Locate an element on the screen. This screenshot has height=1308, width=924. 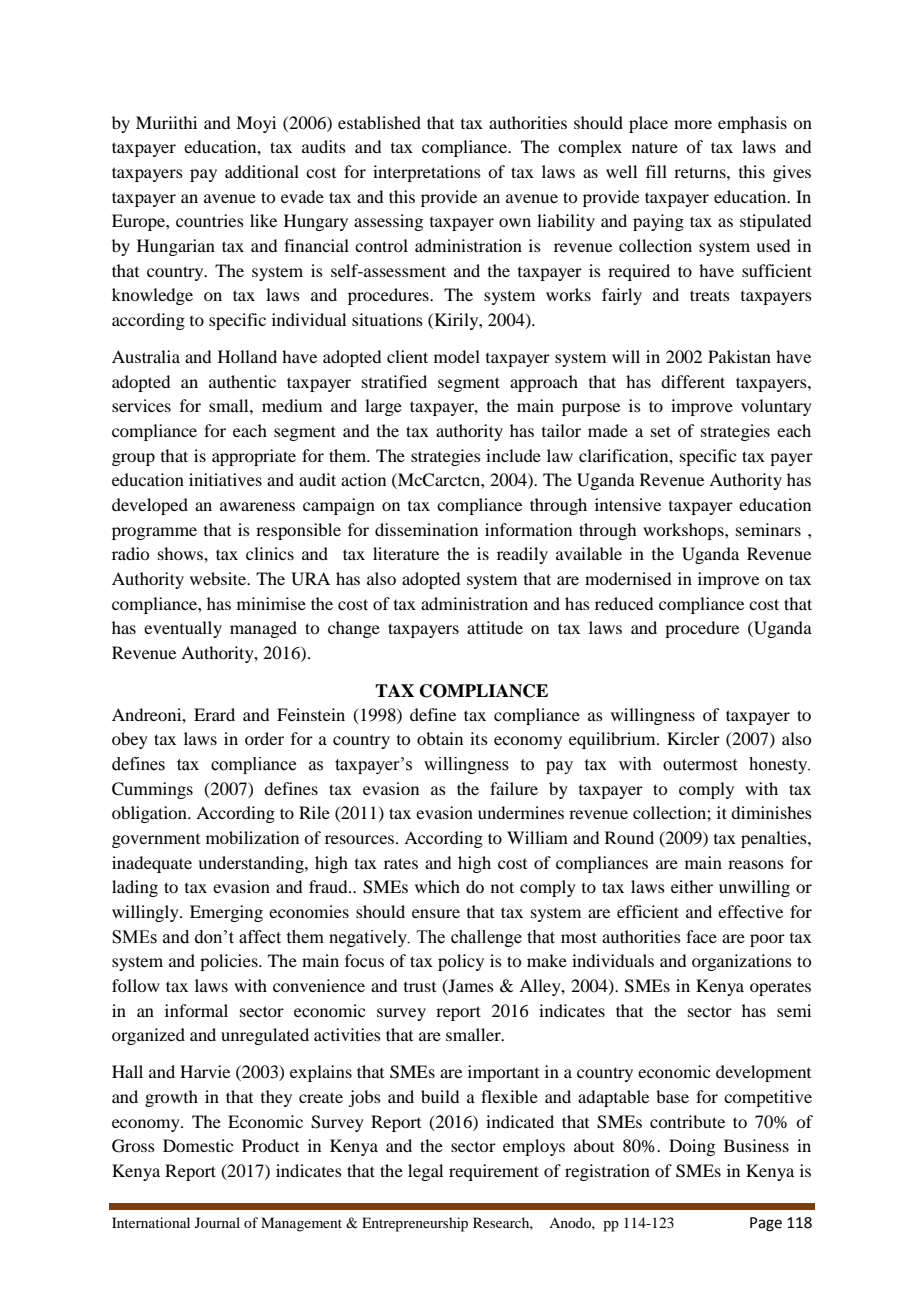
reduced is located at coordinates (624, 603).
